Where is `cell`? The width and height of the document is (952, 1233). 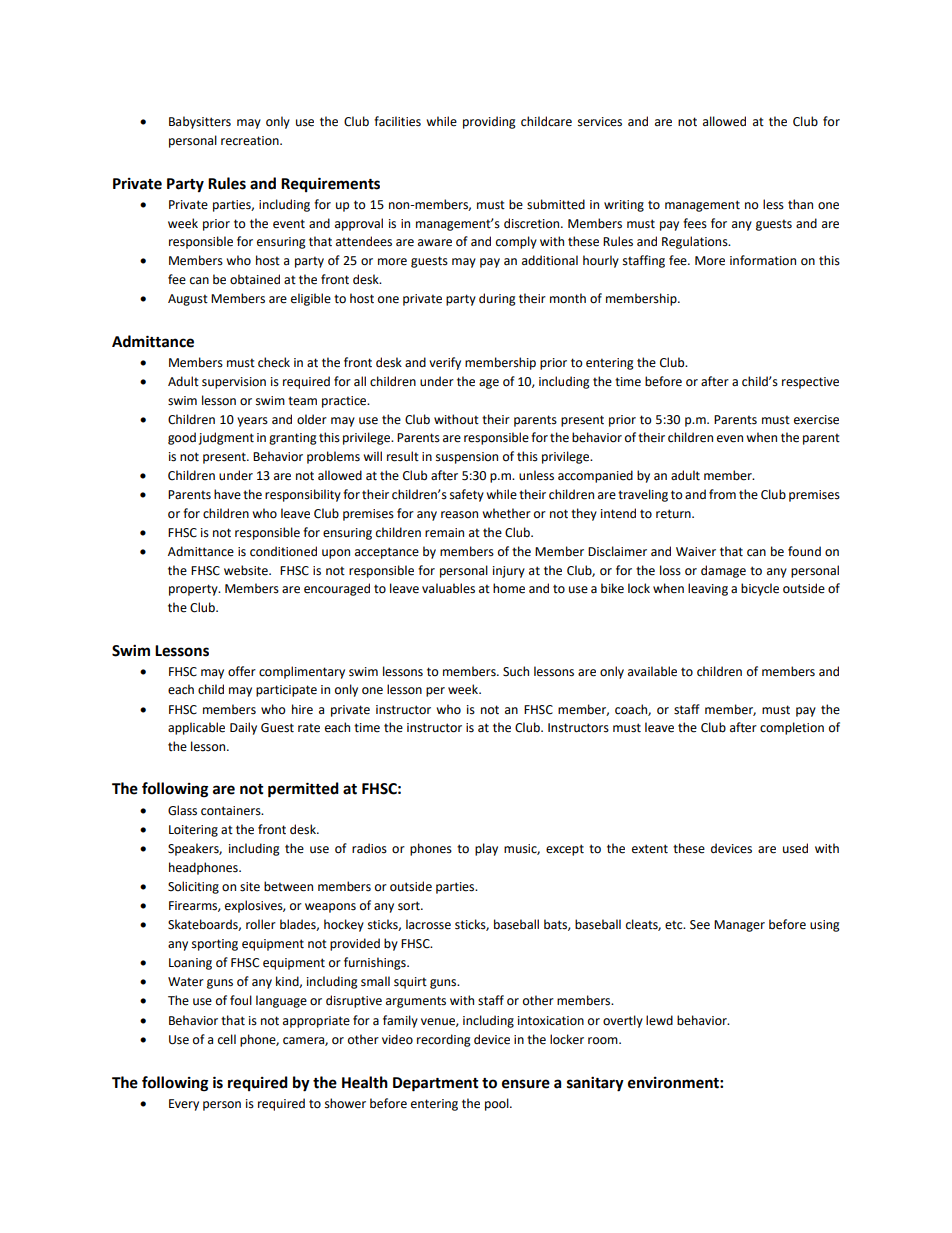 cell is located at coordinates (227, 1039).
